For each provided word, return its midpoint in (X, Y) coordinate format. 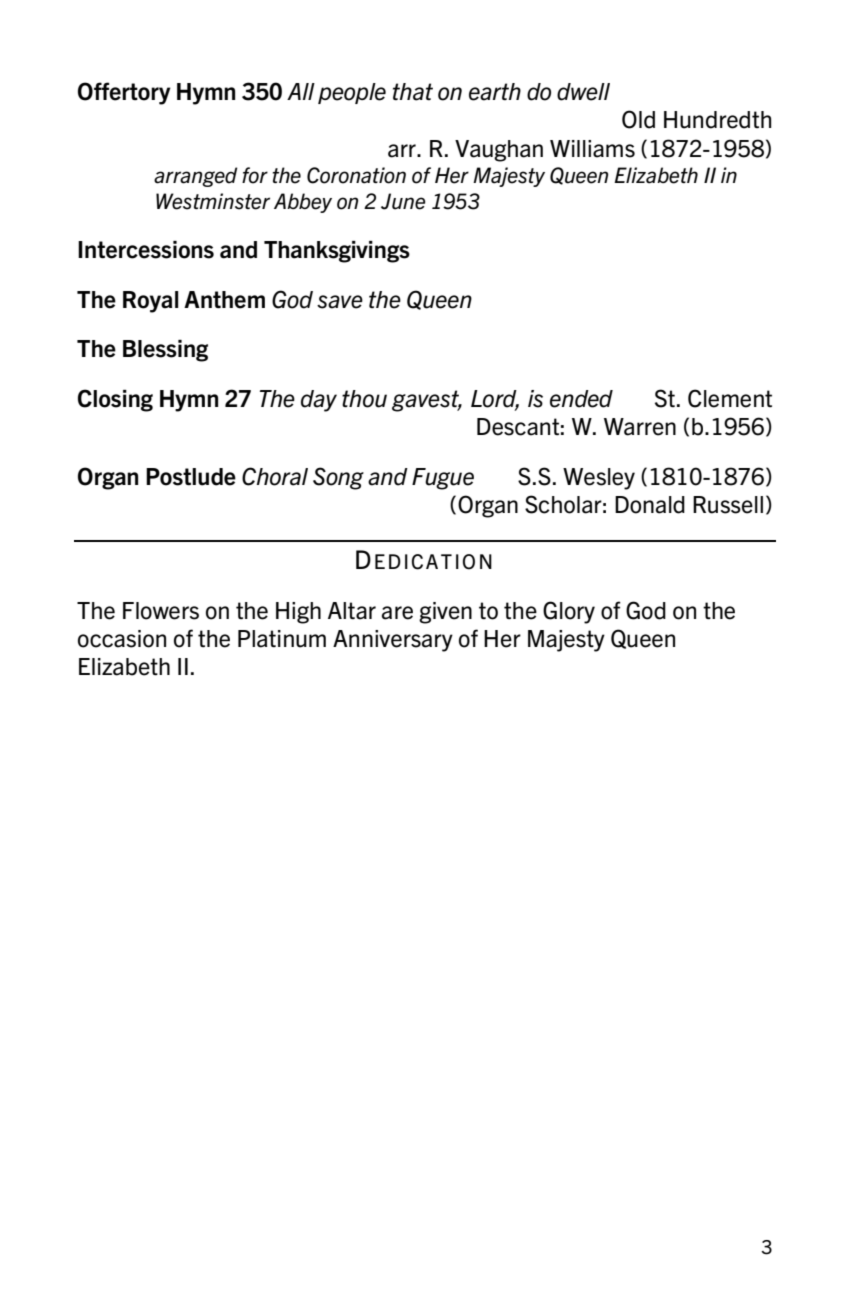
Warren (640, 427)
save (340, 302)
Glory (569, 612)
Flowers (161, 611)
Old (638, 119)
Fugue (443, 479)
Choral (275, 476)
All (301, 91)
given (445, 613)
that (413, 92)
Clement (730, 398)
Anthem (224, 300)
